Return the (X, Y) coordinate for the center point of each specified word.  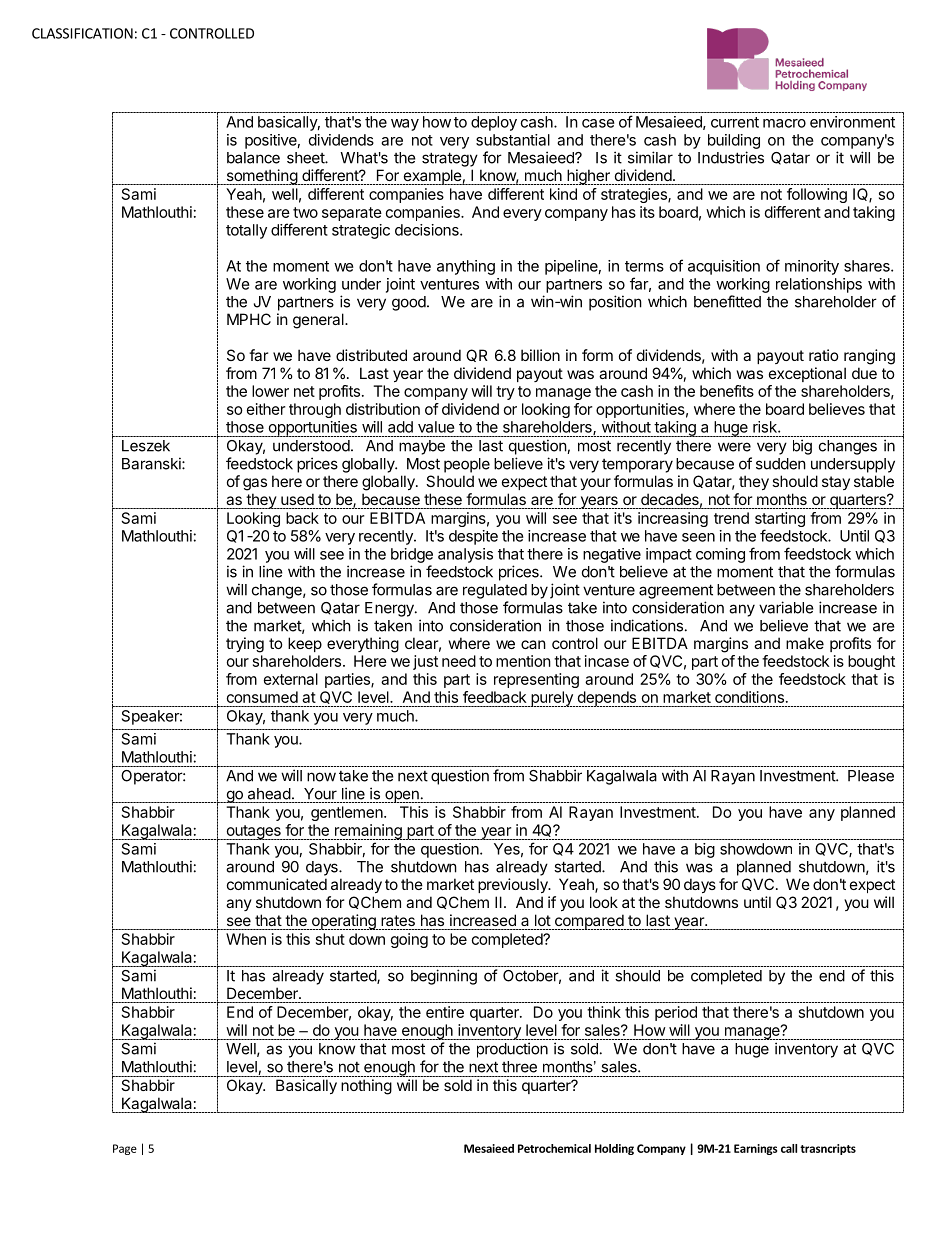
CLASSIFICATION (82, 33)
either (266, 409)
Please (871, 776)
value (436, 427)
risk (766, 427)
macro (784, 123)
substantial (513, 140)
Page (125, 1149)
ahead (269, 794)
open (402, 796)
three (519, 1067)
